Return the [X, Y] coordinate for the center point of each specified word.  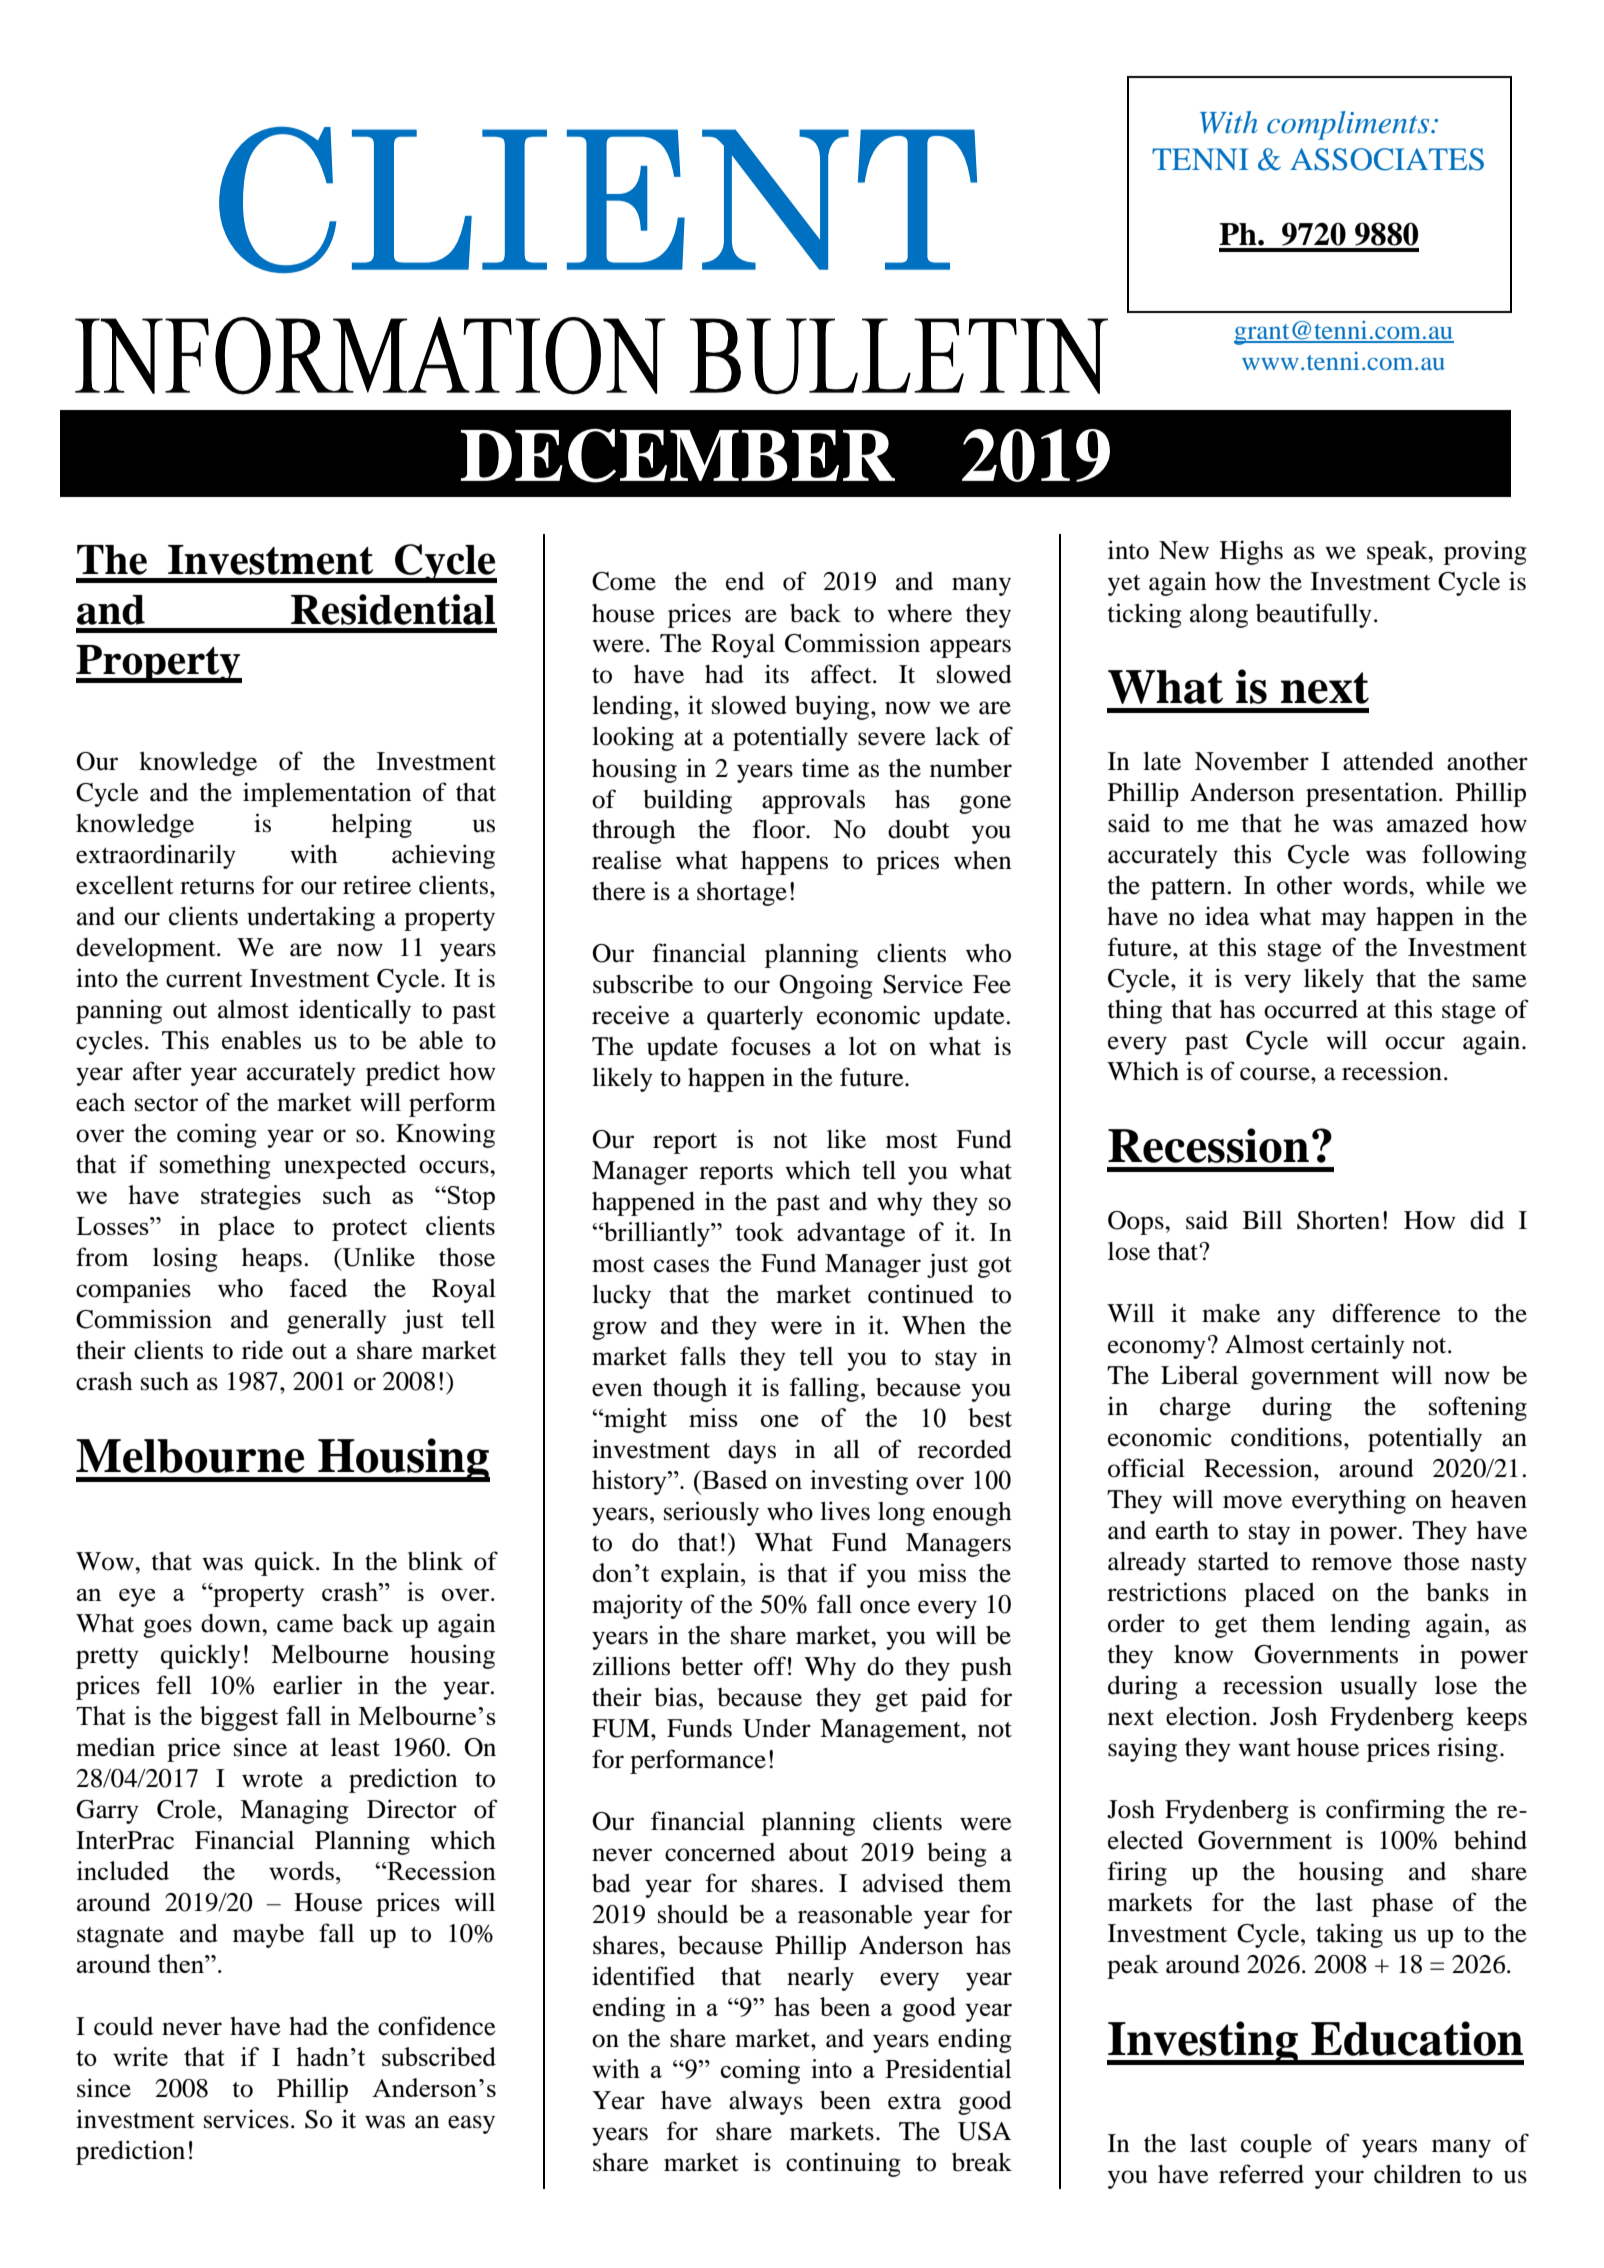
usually [1378, 1688]
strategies [251, 1197]
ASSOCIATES [1387, 159]
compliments [1349, 125]
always [766, 2103]
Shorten [1338, 1220]
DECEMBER [678, 456]
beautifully [1314, 615]
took [759, 1231]
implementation [327, 794]
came [305, 1626]
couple [1276, 2146]
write [140, 2056]
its [777, 674]
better [712, 1666]
